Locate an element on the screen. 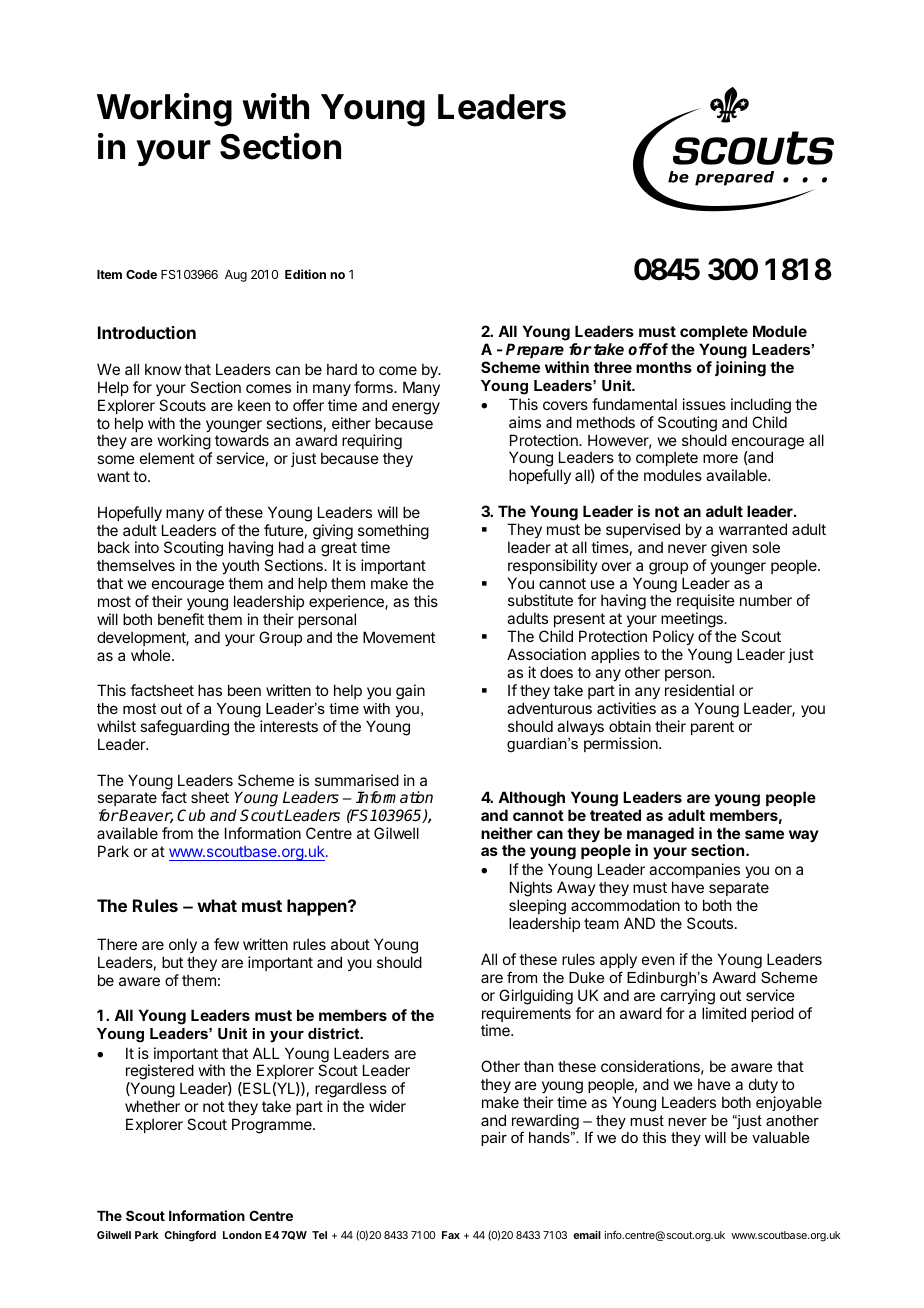  Prepare is located at coordinates (535, 351).
